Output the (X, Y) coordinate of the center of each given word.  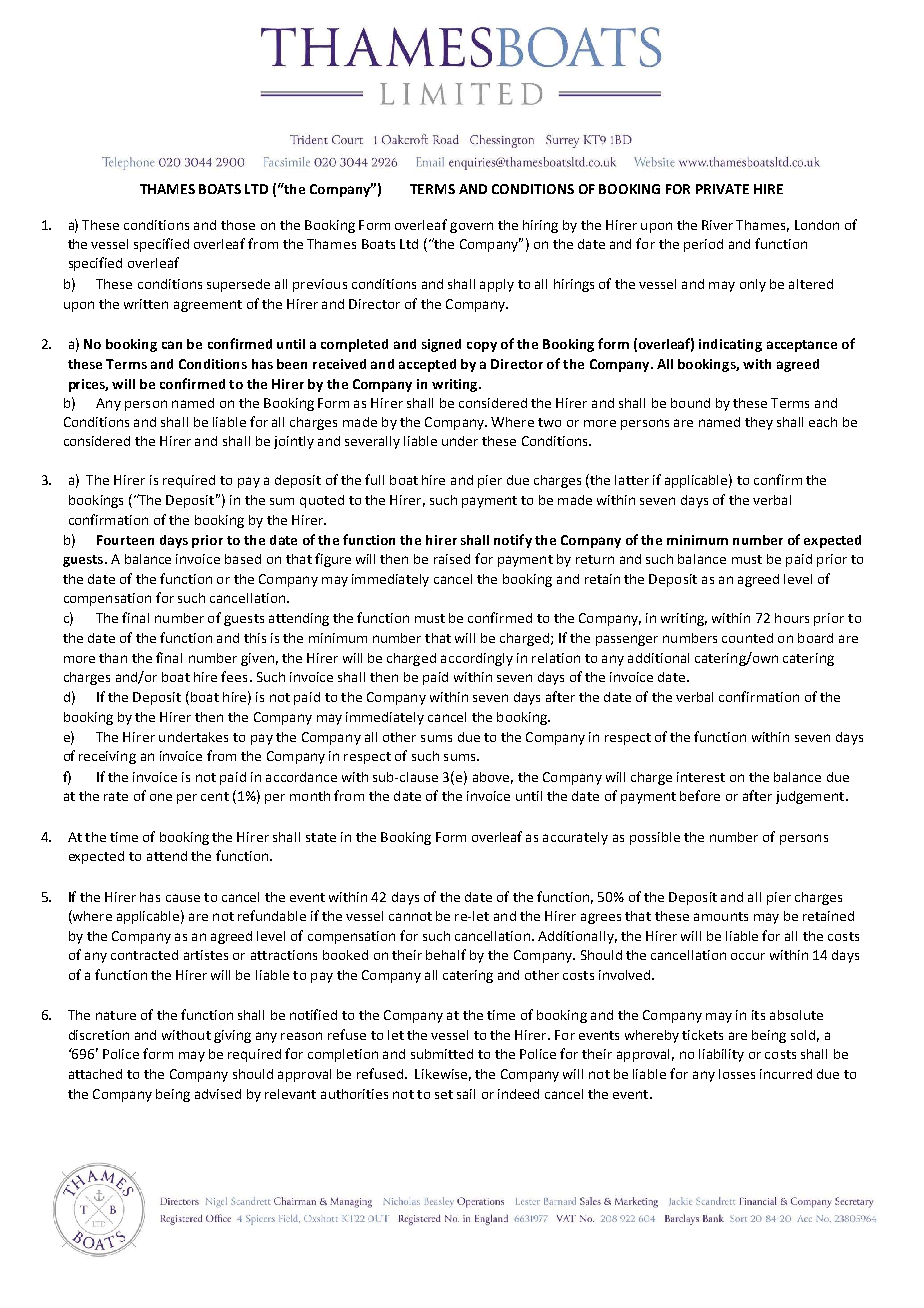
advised (218, 1094)
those (238, 225)
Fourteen (125, 540)
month (310, 796)
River (717, 225)
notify (513, 541)
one (161, 797)
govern (471, 227)
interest (701, 777)
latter (632, 480)
